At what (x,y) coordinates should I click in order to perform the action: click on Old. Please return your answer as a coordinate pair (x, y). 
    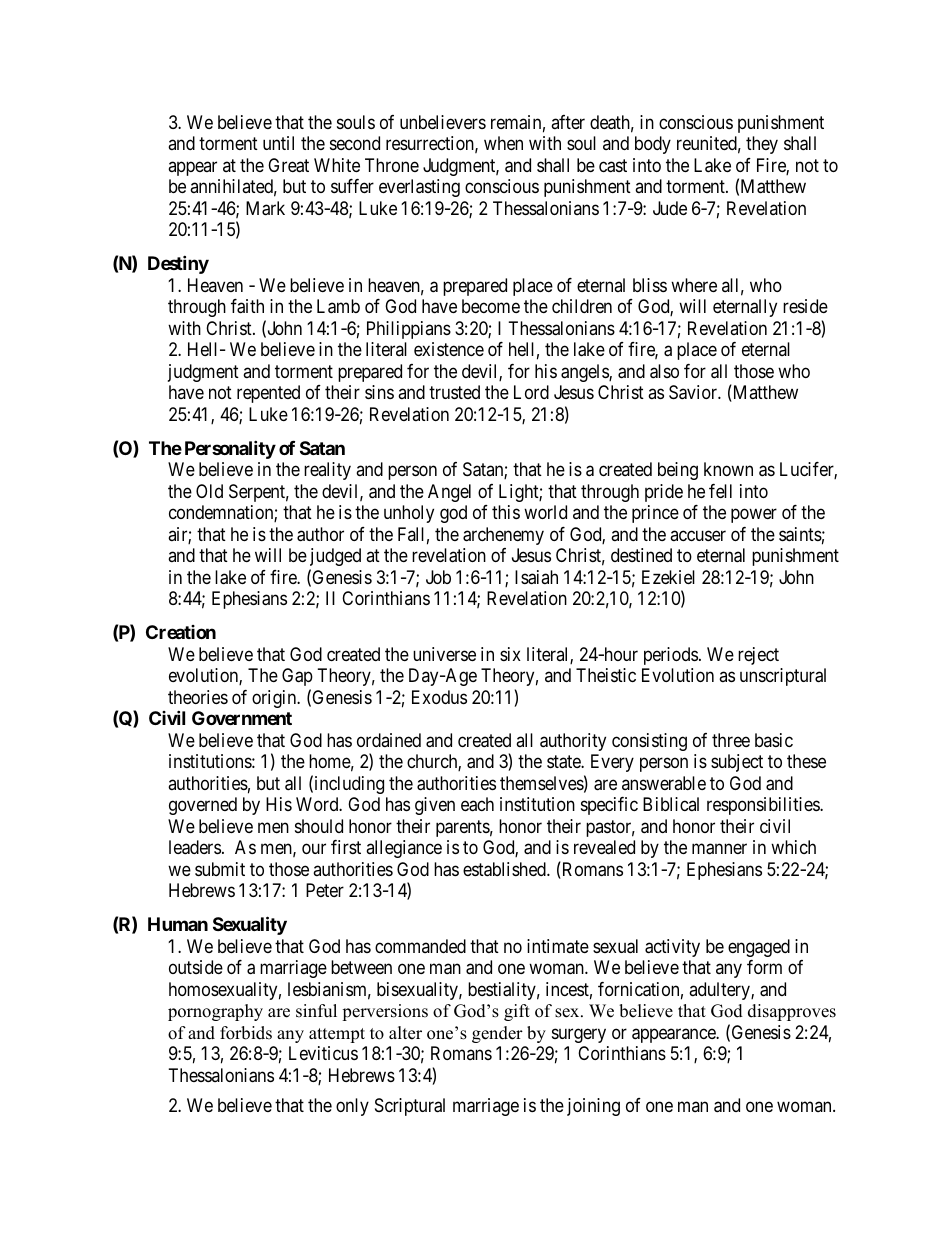
    Looking at the image, I should click on (209, 491).
